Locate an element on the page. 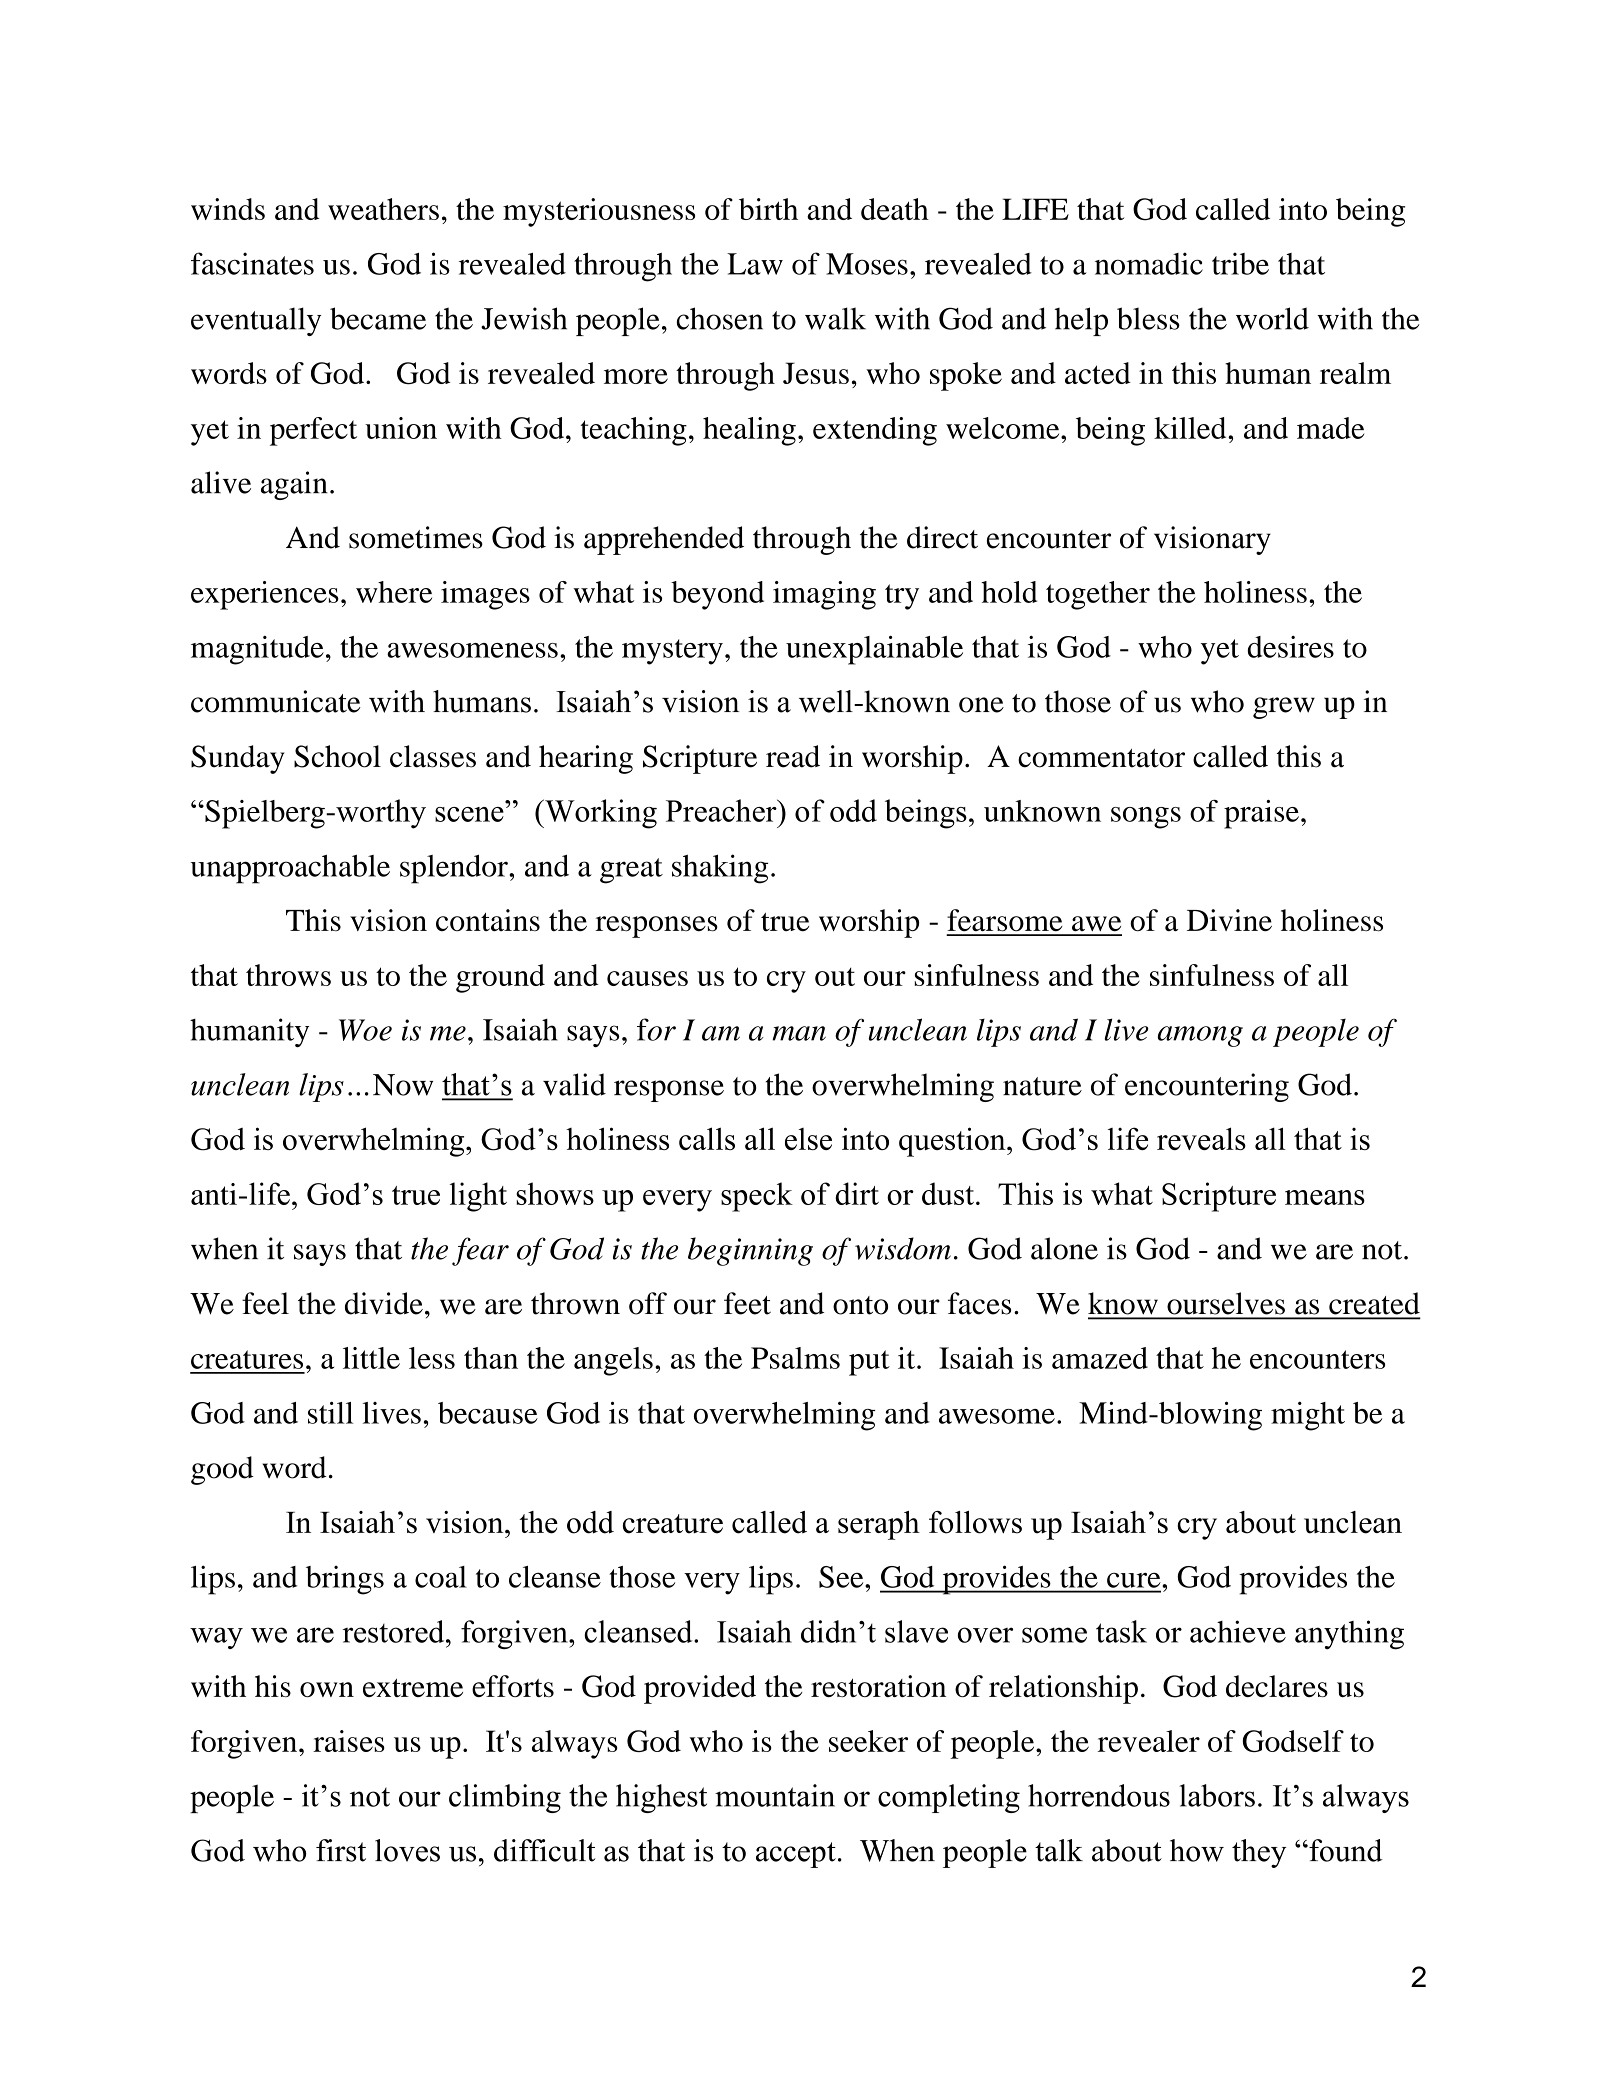  tribe is located at coordinates (1240, 263).
